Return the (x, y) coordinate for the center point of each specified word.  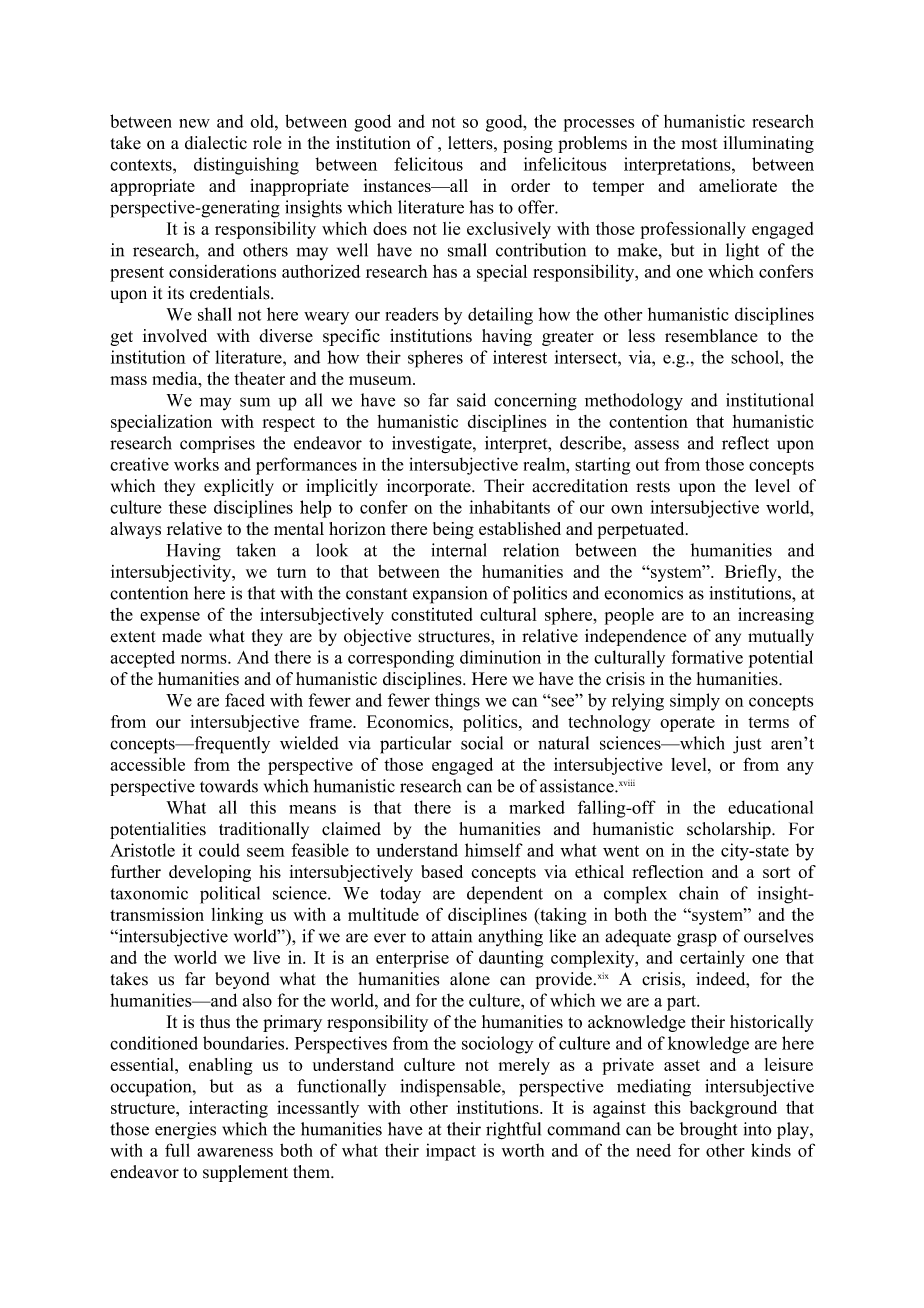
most (699, 144)
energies (185, 1130)
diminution (500, 657)
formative (707, 657)
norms (205, 659)
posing (528, 144)
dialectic (216, 143)
